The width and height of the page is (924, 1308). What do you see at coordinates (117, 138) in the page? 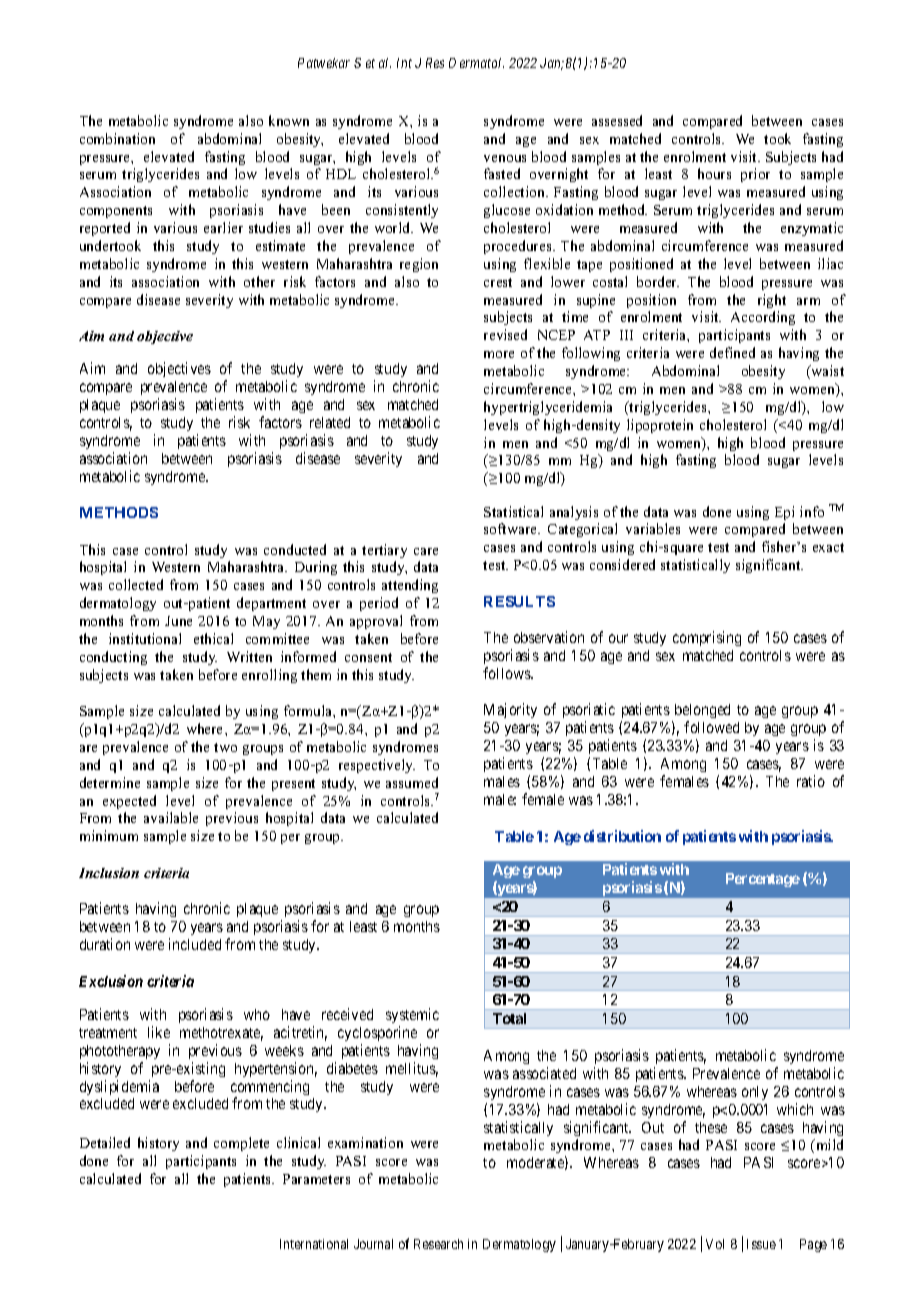
I see `combination` at bounding box center [117, 138].
